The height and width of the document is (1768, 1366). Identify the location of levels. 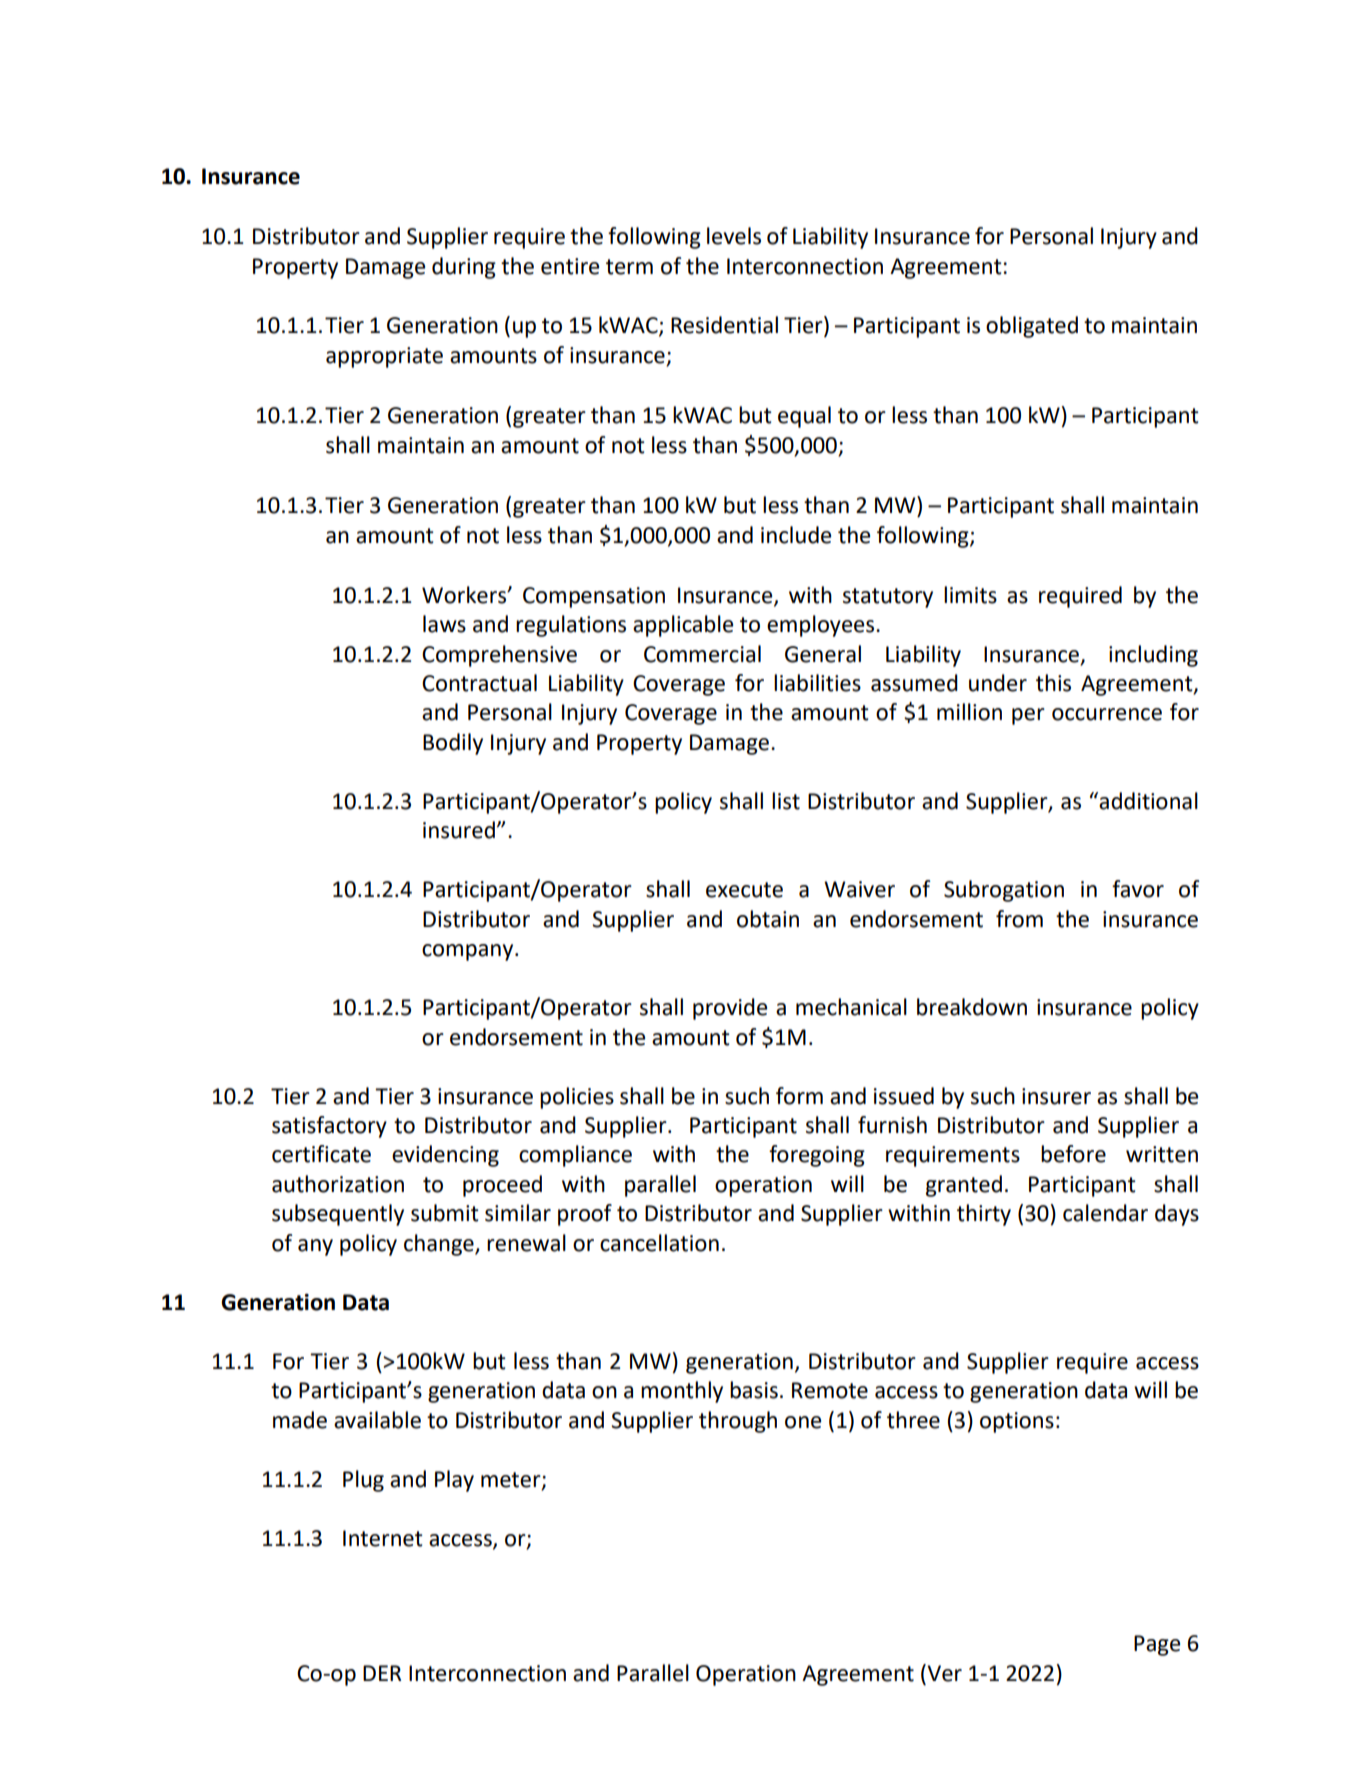
(734, 236).
